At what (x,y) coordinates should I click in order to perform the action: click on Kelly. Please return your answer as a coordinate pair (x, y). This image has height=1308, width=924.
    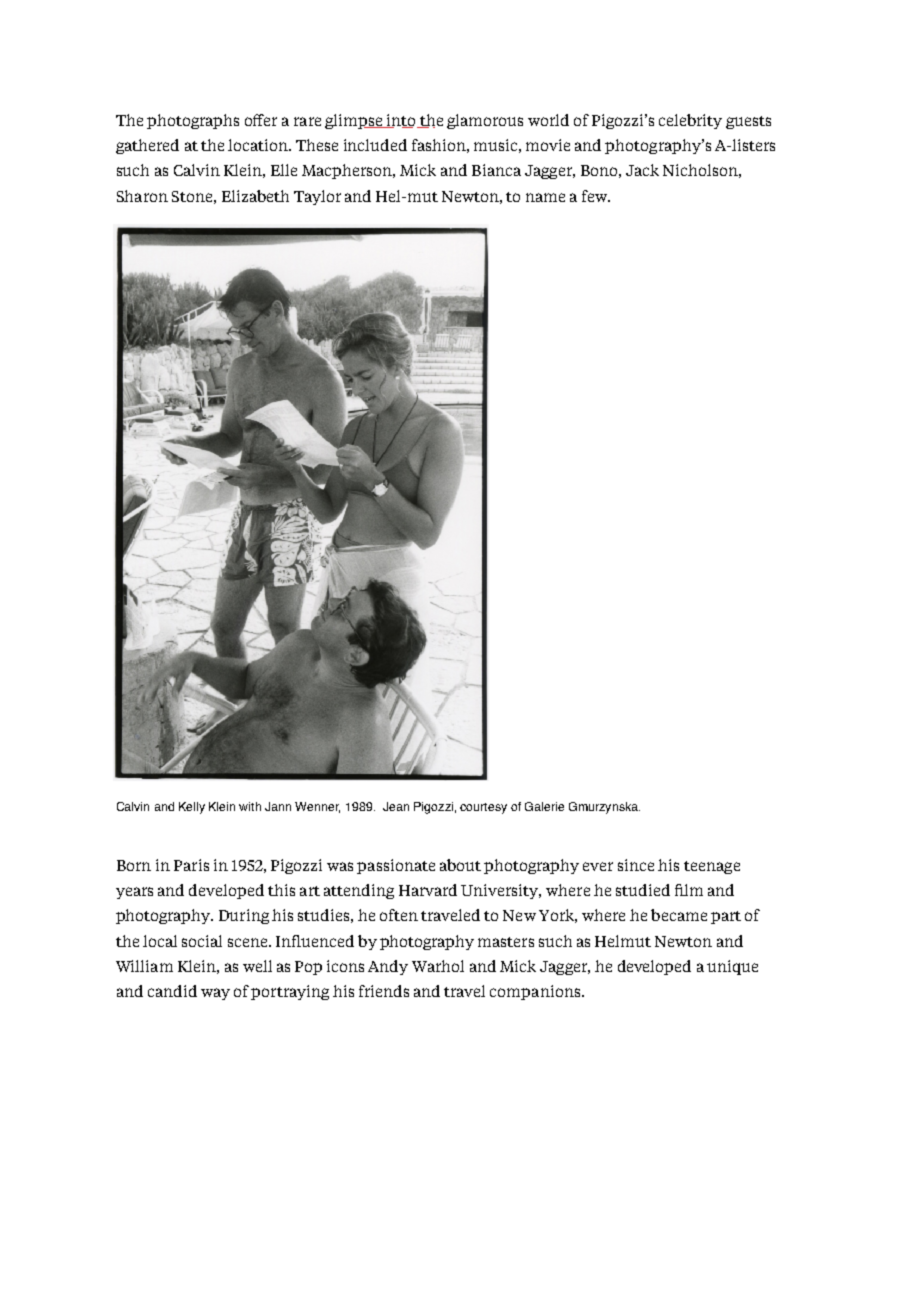
    Looking at the image, I should click on (192, 808).
